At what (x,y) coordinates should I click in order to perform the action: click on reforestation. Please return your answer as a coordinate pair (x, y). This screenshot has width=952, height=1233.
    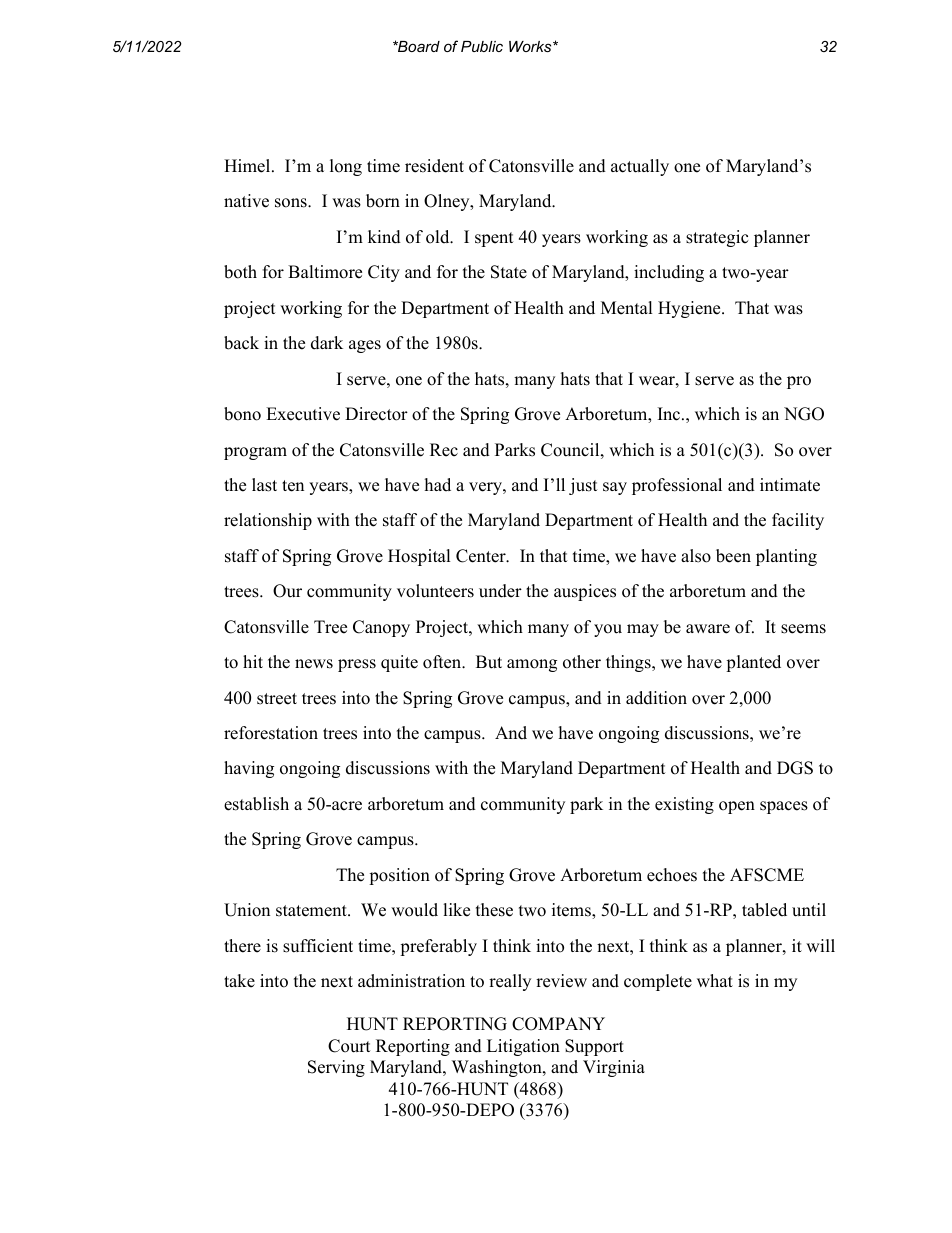
    Looking at the image, I should click on (271, 733).
